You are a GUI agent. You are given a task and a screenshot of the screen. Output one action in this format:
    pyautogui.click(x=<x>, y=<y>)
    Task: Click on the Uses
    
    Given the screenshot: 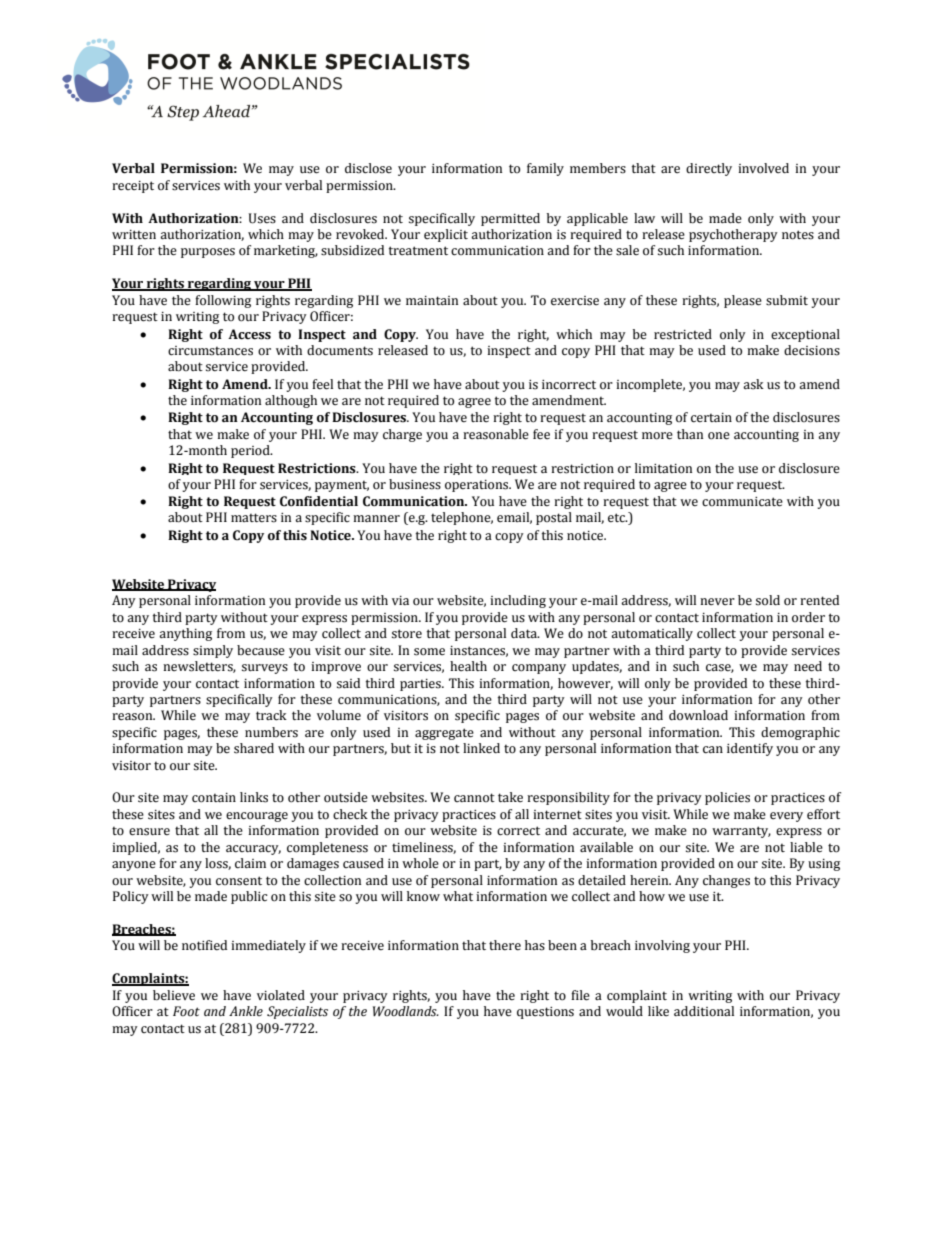 What is the action you would take?
    pyautogui.click(x=262, y=218)
